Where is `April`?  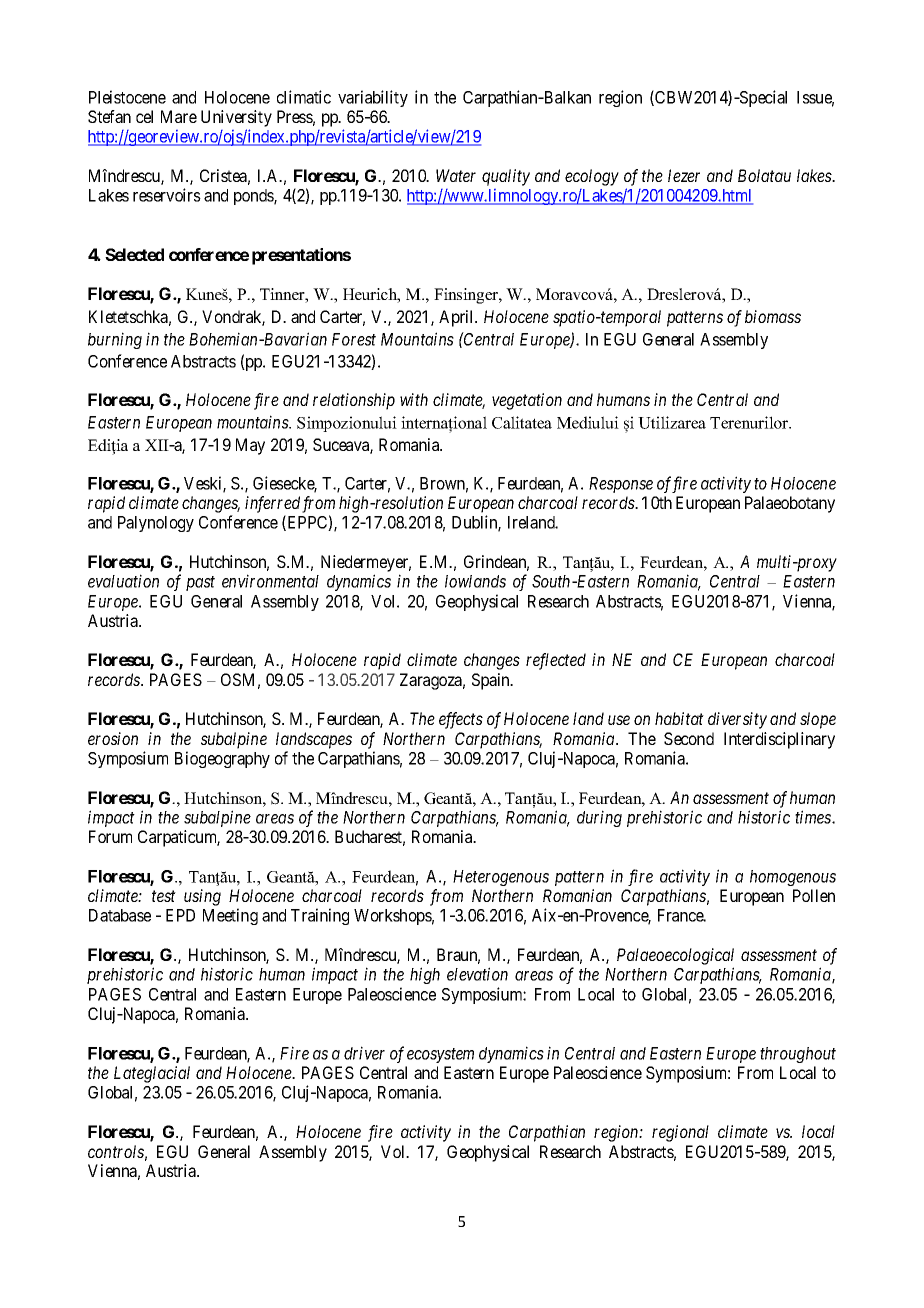 April is located at coordinates (458, 318).
